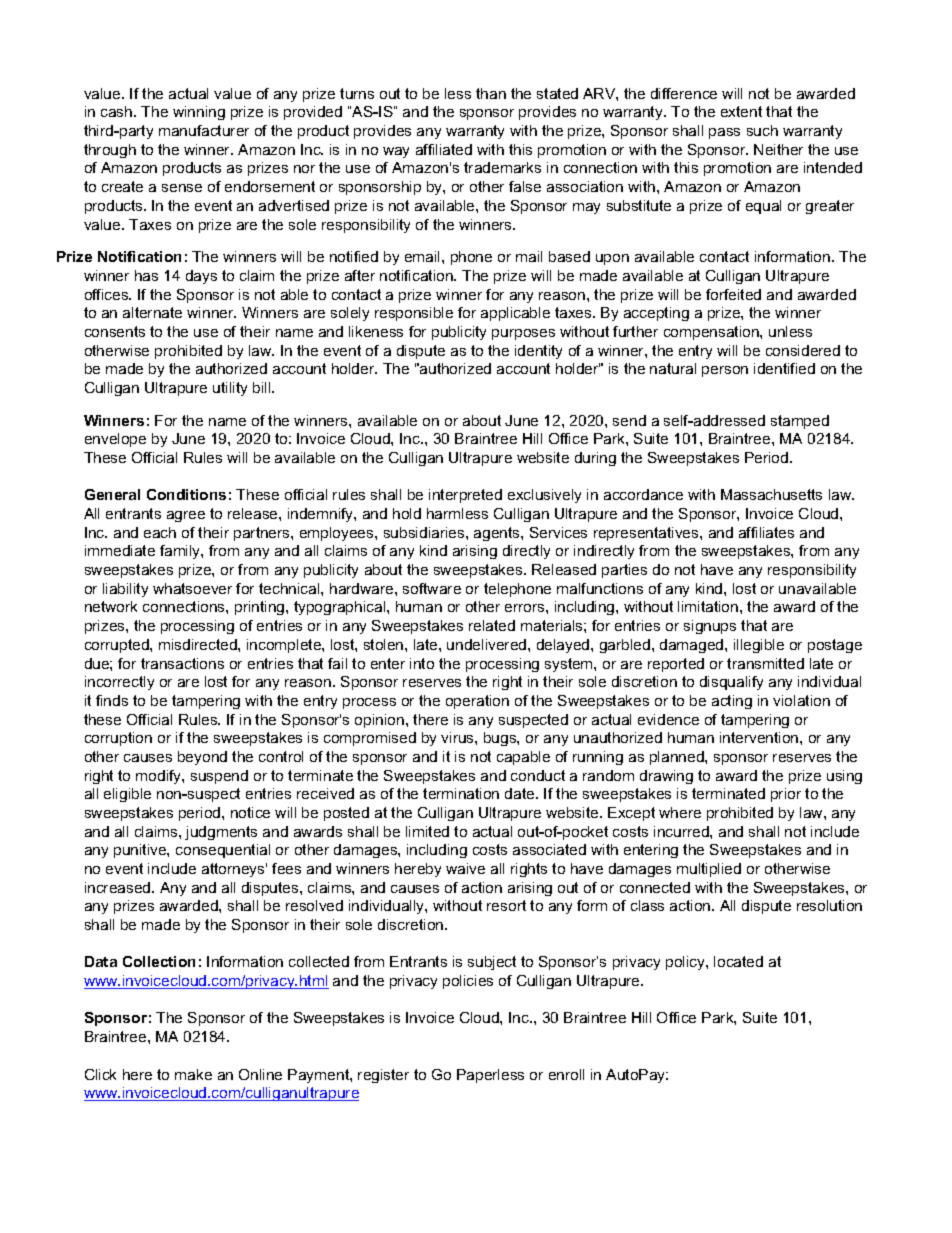 This screenshot has height=1233, width=952. I want to click on software, so click(432, 588).
